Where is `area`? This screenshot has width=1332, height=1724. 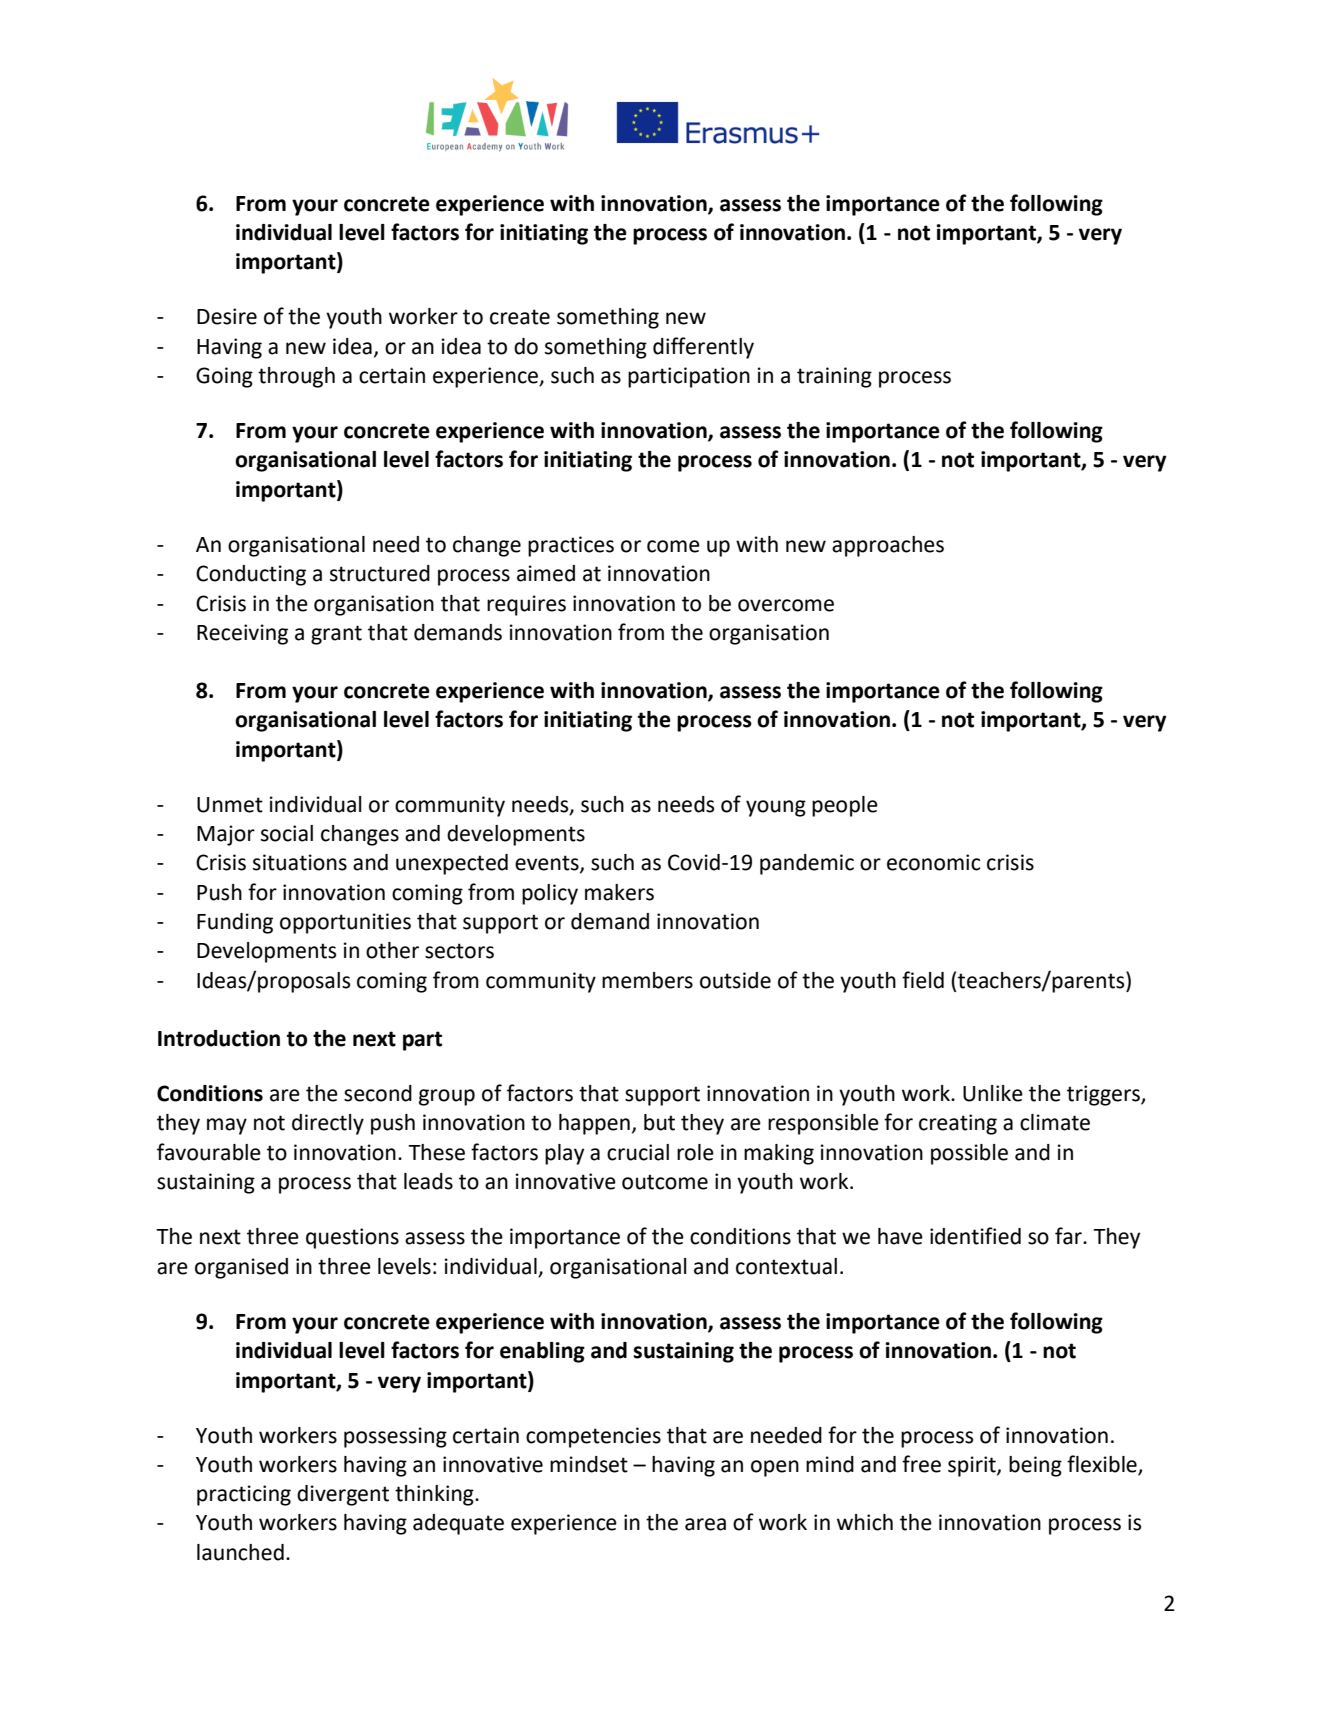 area is located at coordinates (705, 1524).
